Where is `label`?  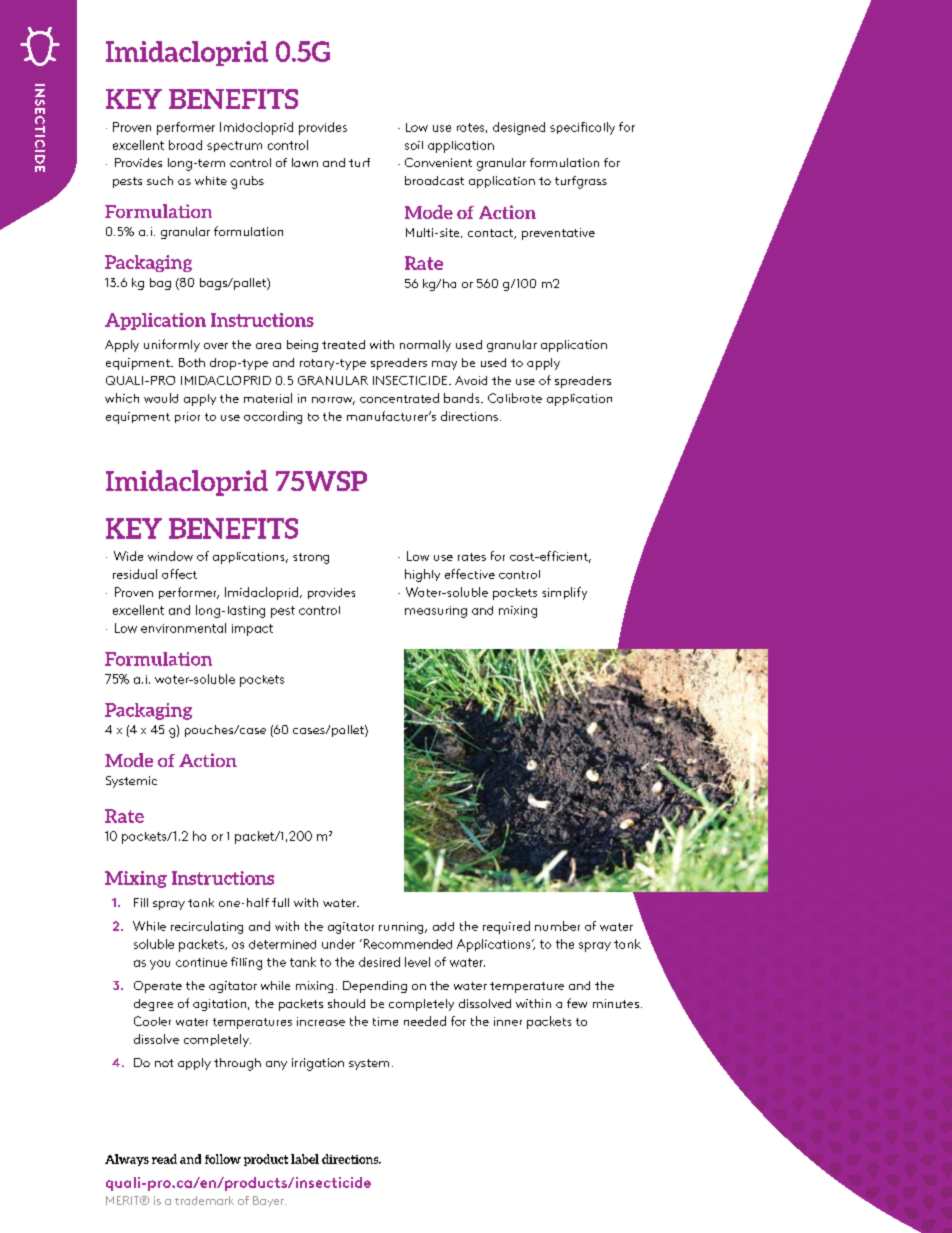 label is located at coordinates (305, 1159).
